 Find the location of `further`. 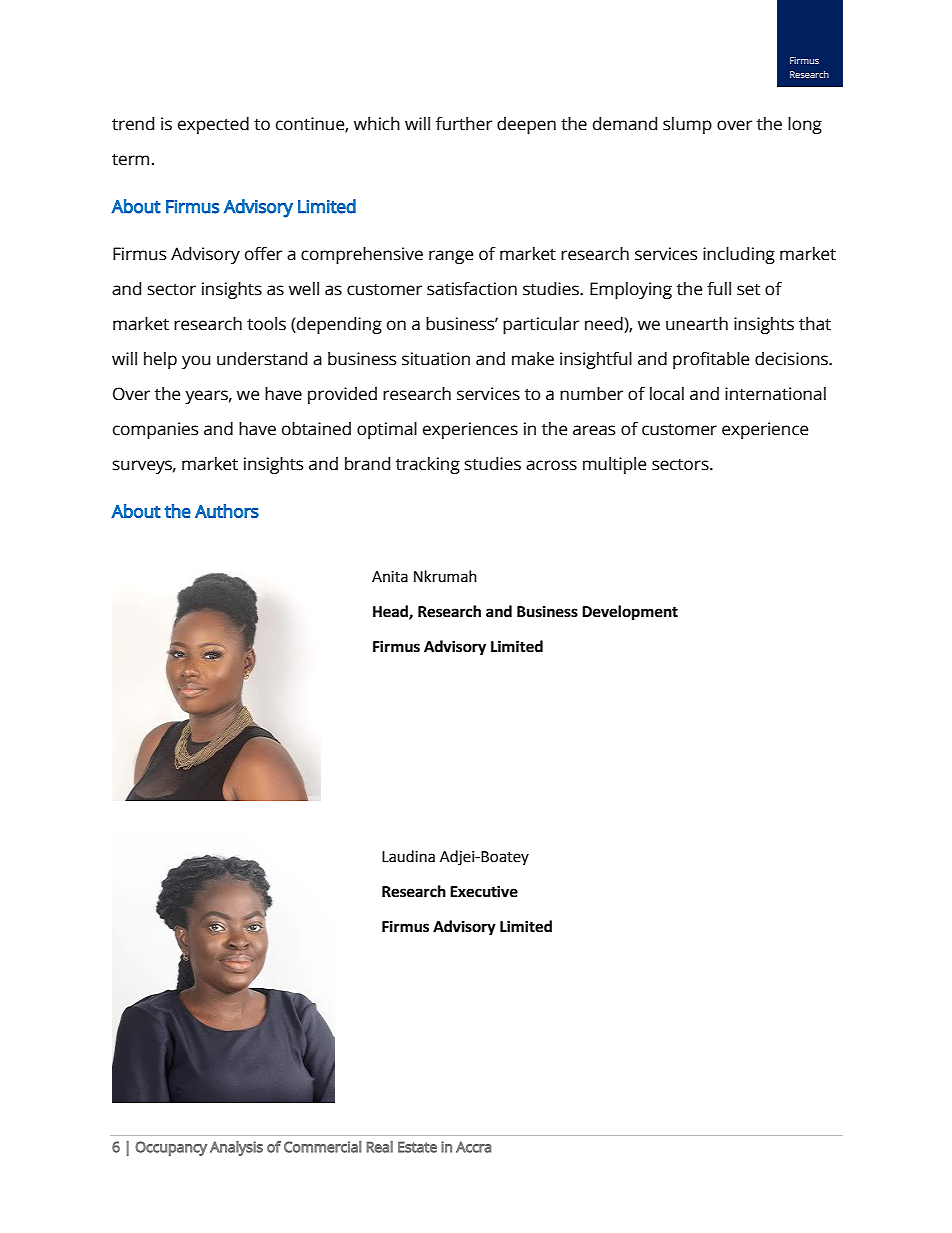

further is located at coordinates (464, 124).
